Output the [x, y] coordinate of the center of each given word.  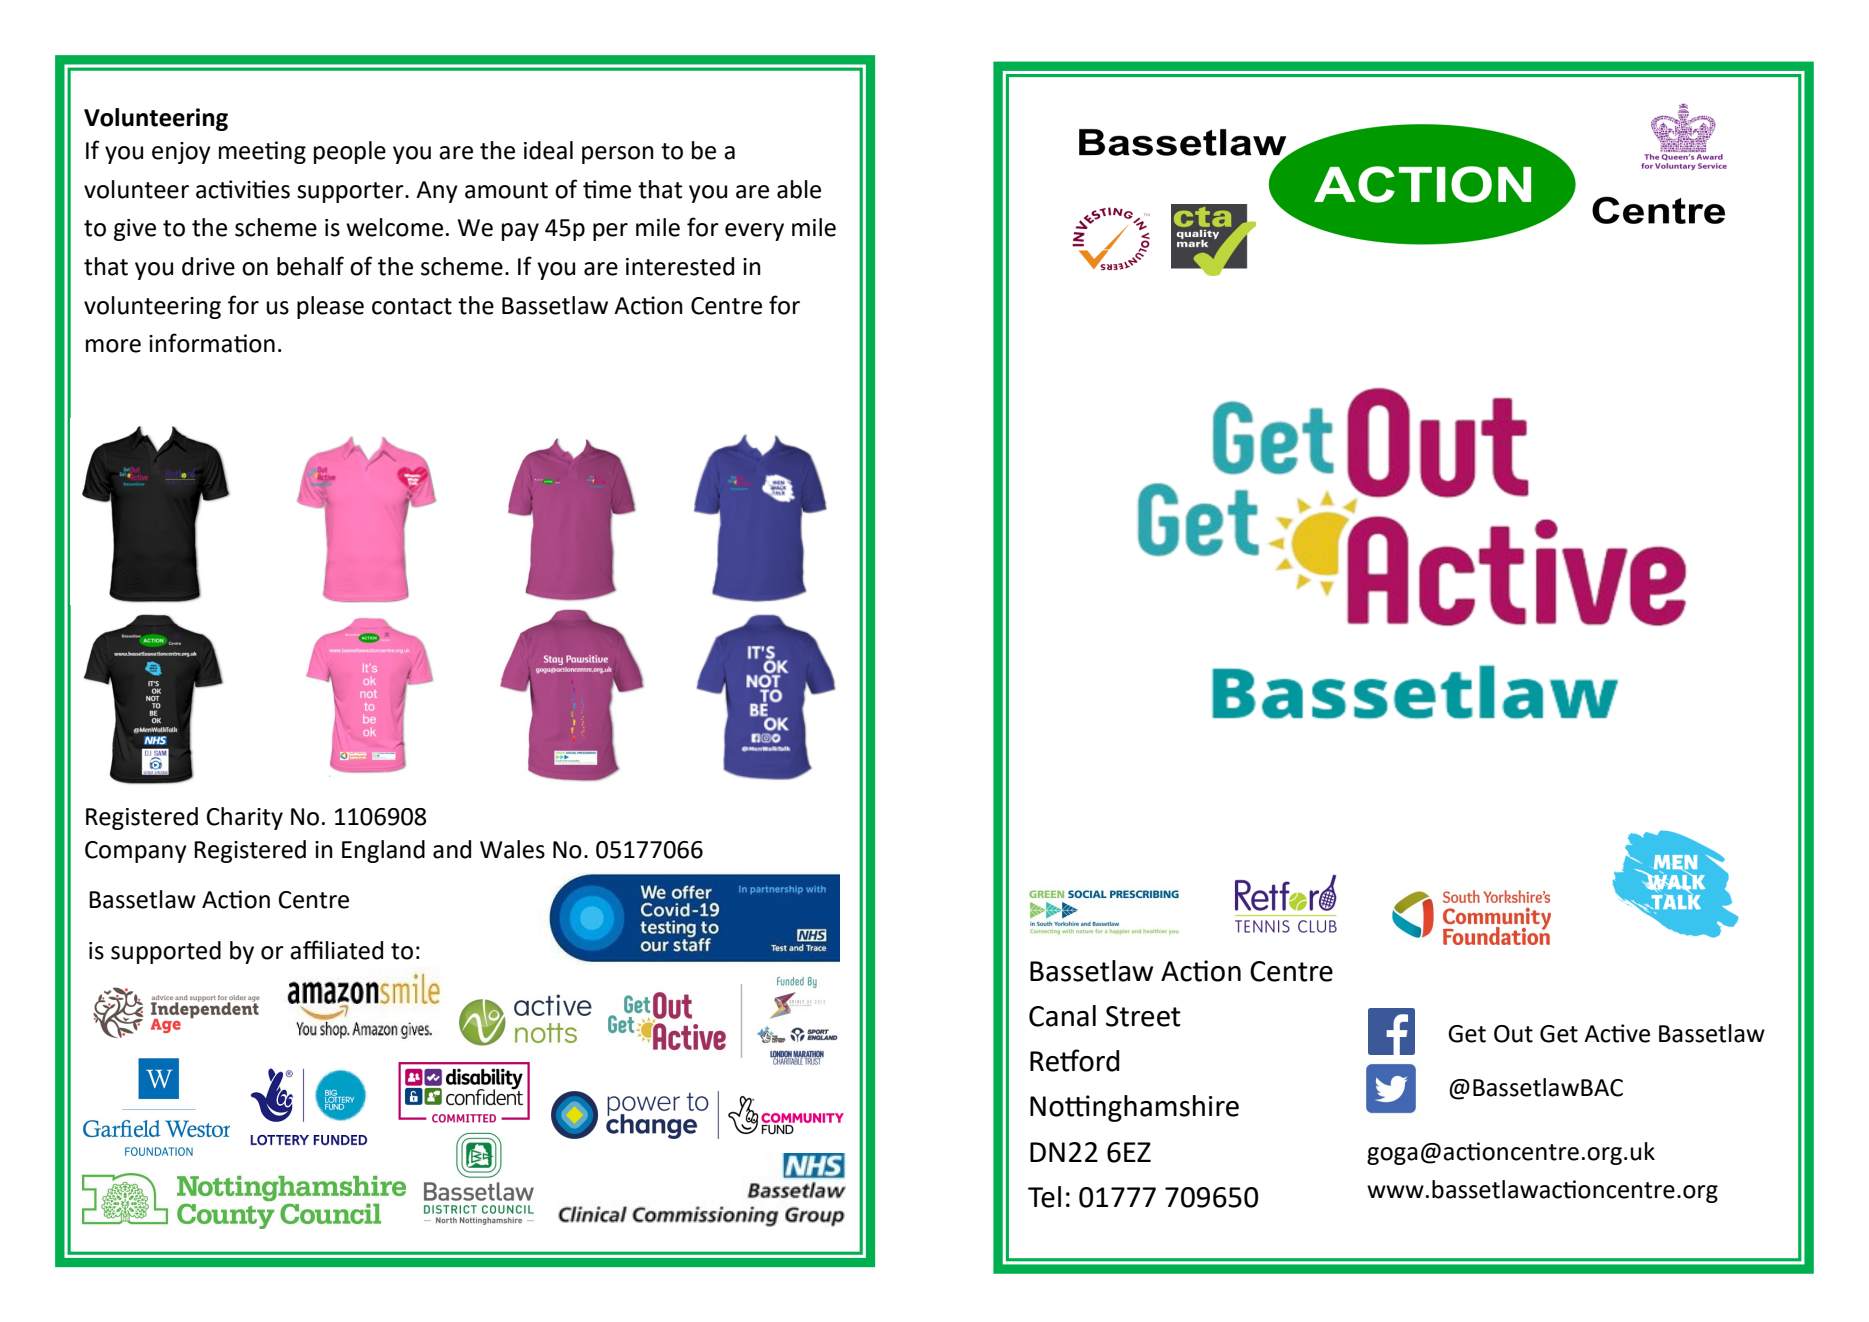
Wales [512, 849]
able [799, 189]
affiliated [336, 950]
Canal [1062, 1016]
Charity [245, 818]
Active [1617, 1033]
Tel [1044, 1197]
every [754, 232]
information [212, 343]
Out [1513, 1034]
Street [1143, 1016]
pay [520, 232]
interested [680, 266]
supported [166, 952]
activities [243, 189]
